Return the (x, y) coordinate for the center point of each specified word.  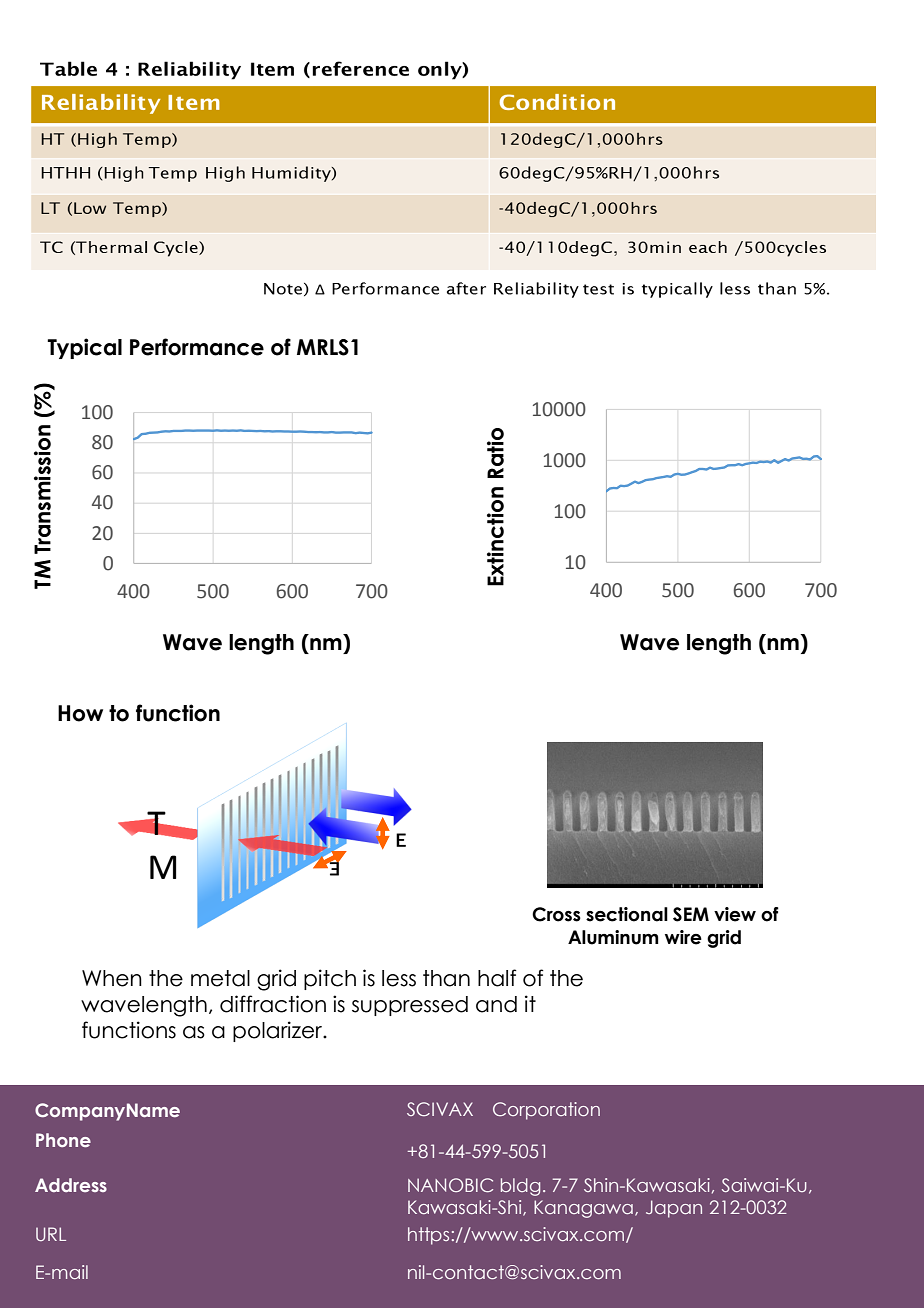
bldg (520, 1187)
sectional (627, 914)
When (112, 978)
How (80, 713)
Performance (197, 347)
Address (71, 1185)
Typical (84, 348)
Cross (556, 914)
